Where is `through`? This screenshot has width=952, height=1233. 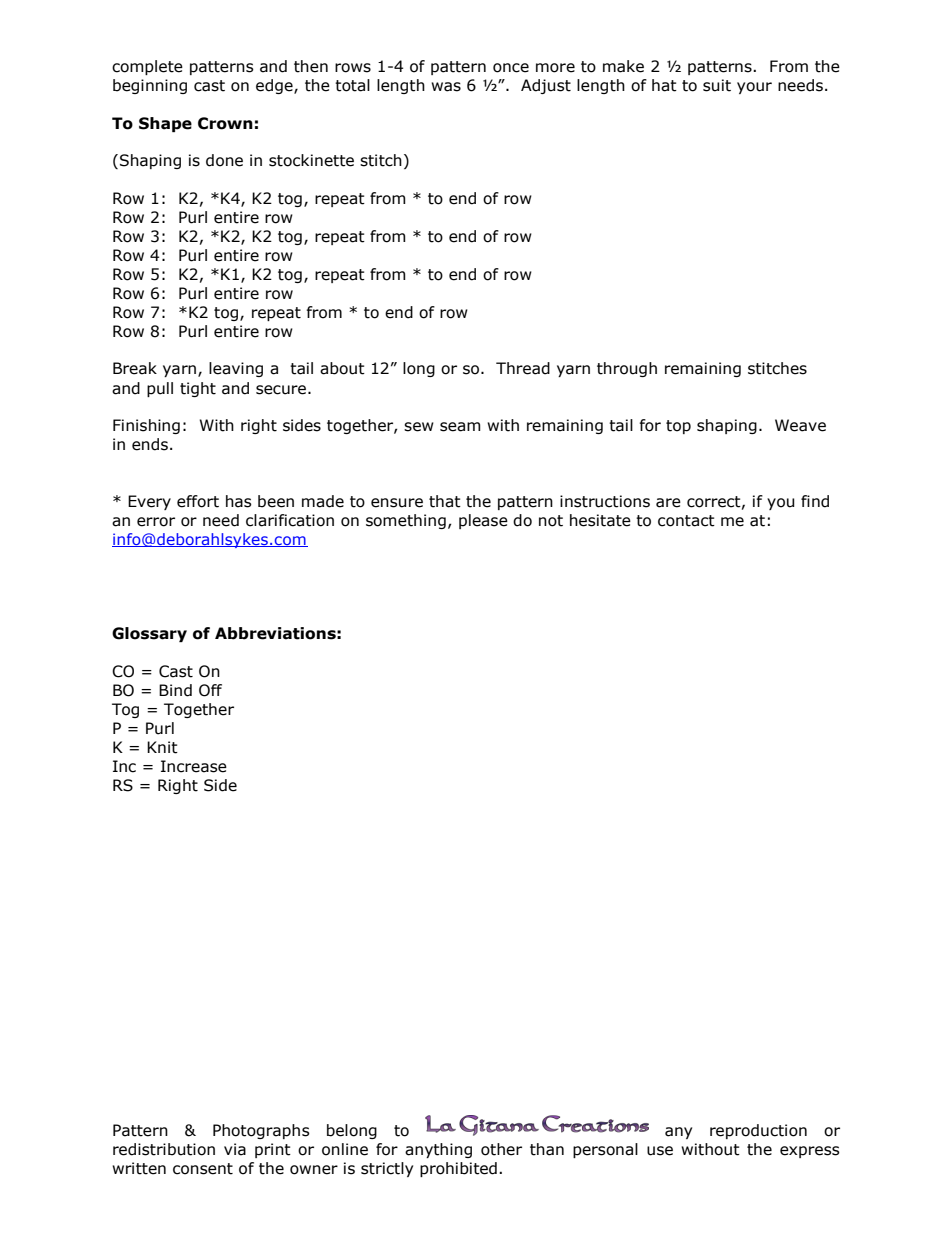
through is located at coordinates (627, 369).
